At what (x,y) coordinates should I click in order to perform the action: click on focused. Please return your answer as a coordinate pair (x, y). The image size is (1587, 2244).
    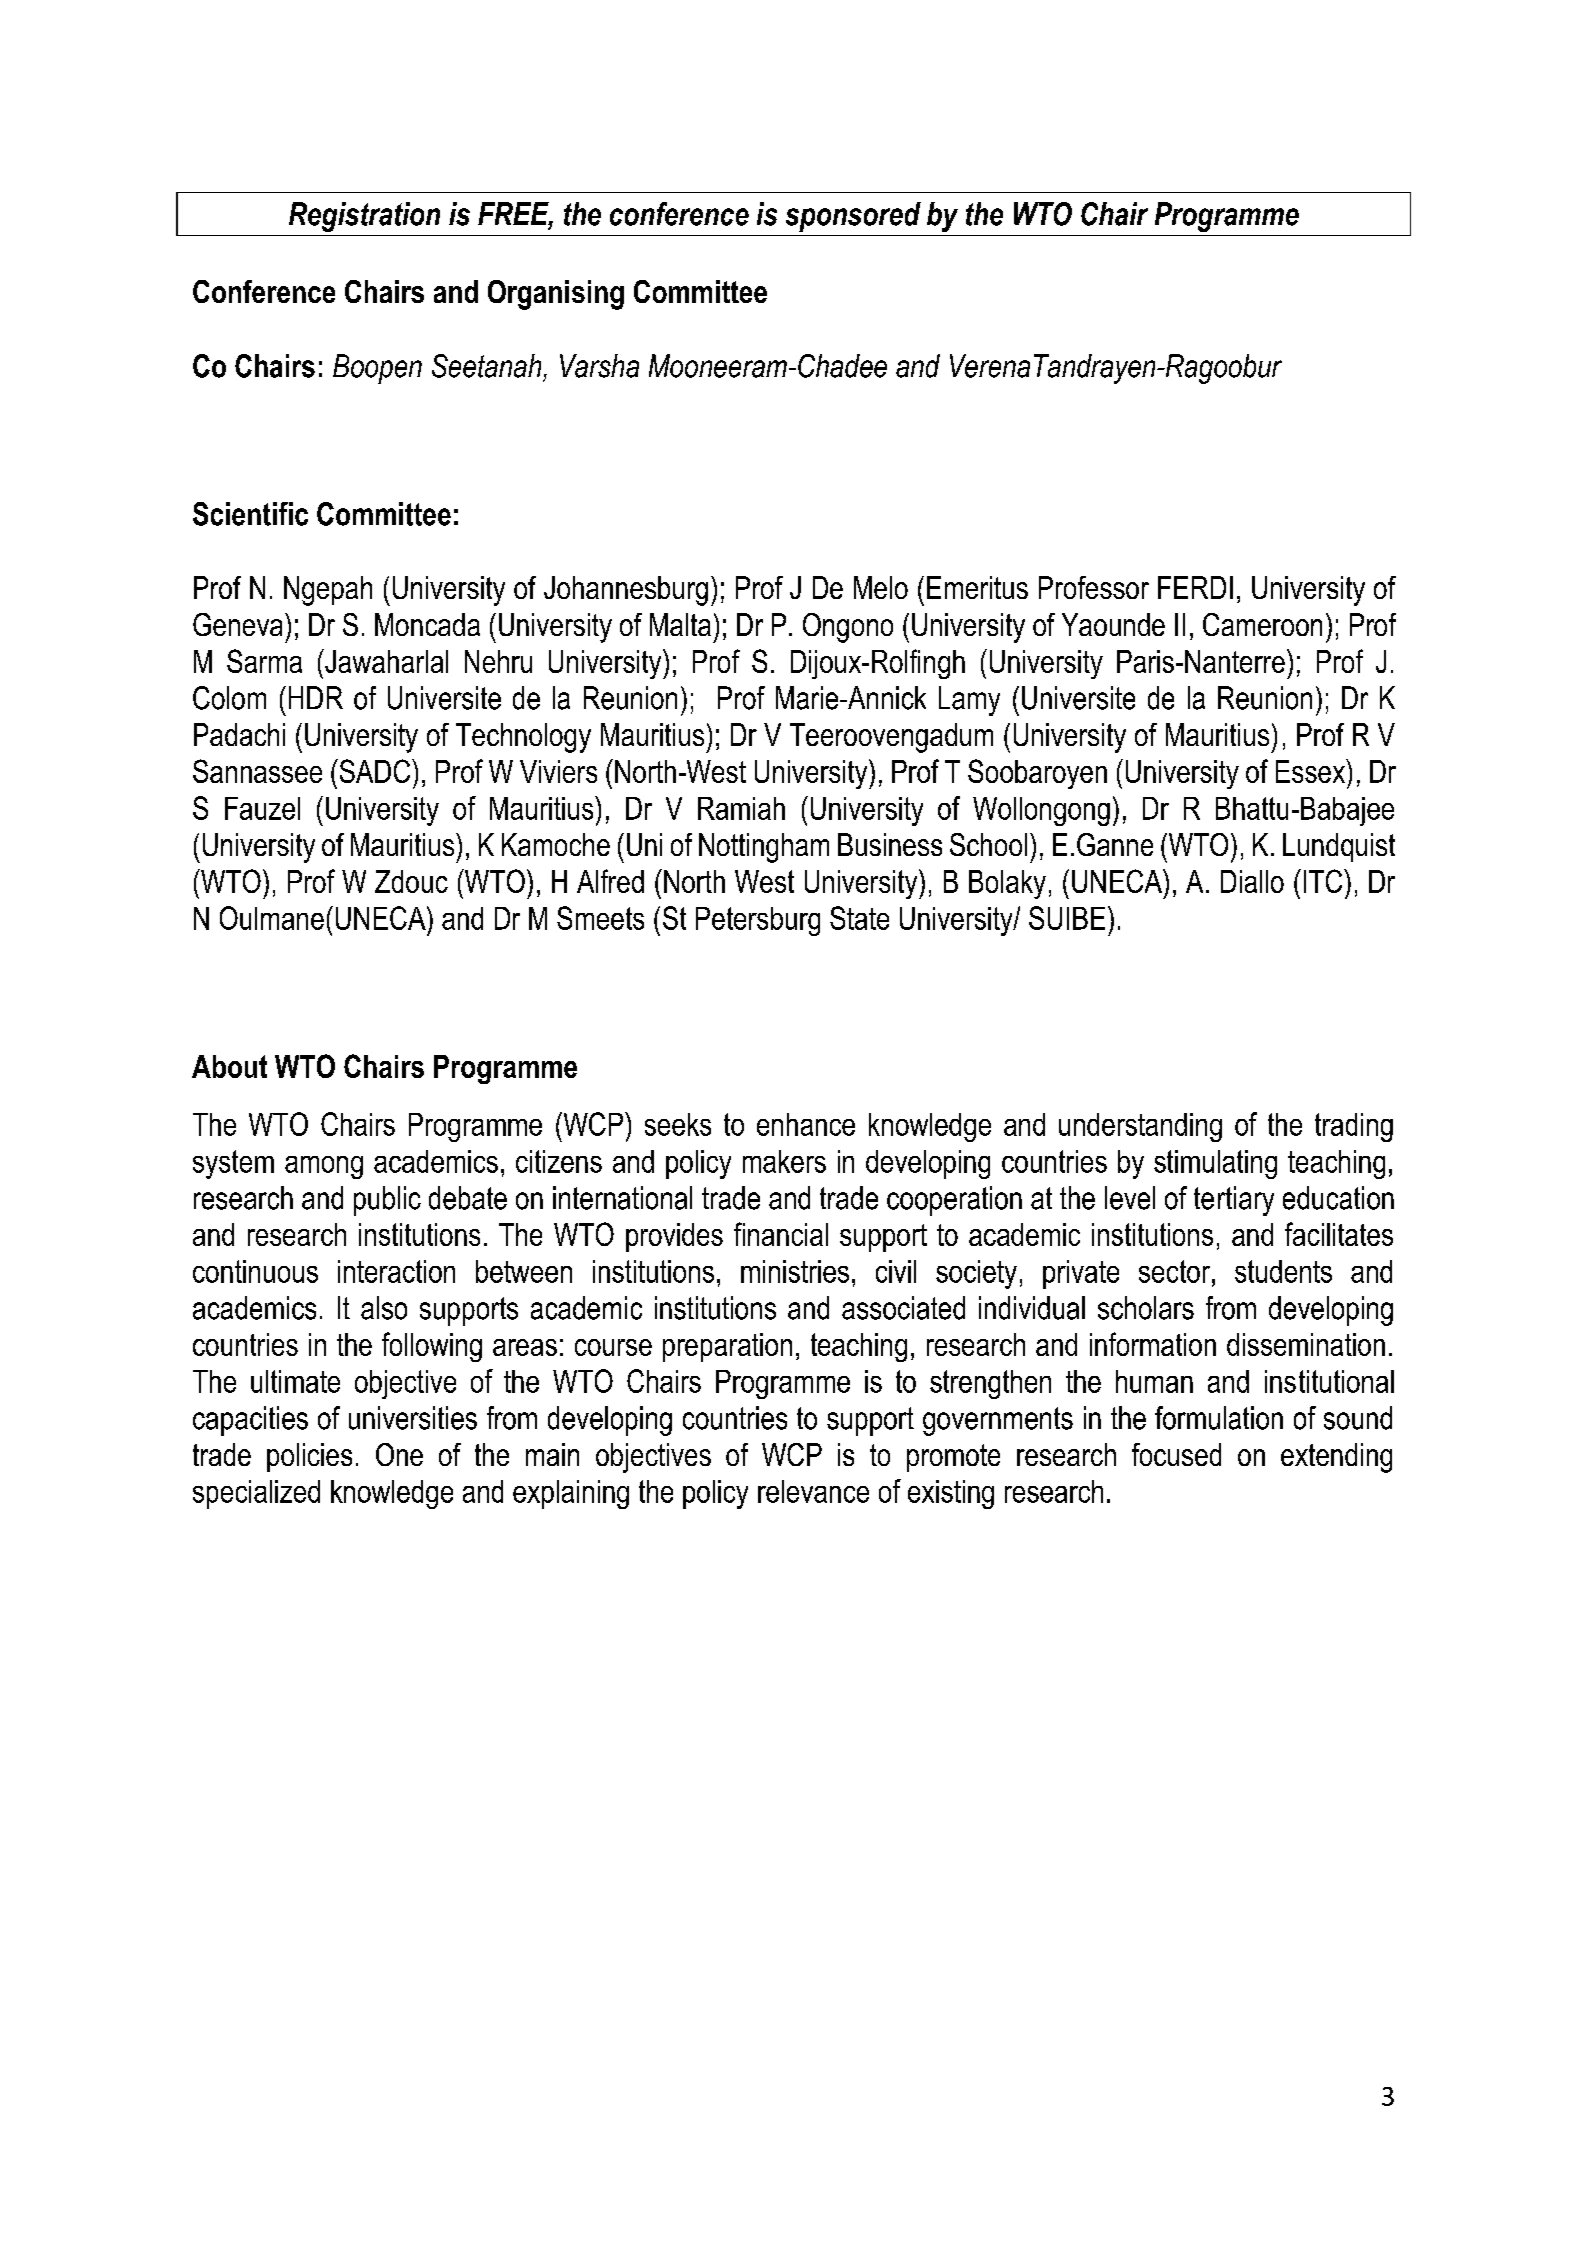
    Looking at the image, I should click on (1176, 1454).
